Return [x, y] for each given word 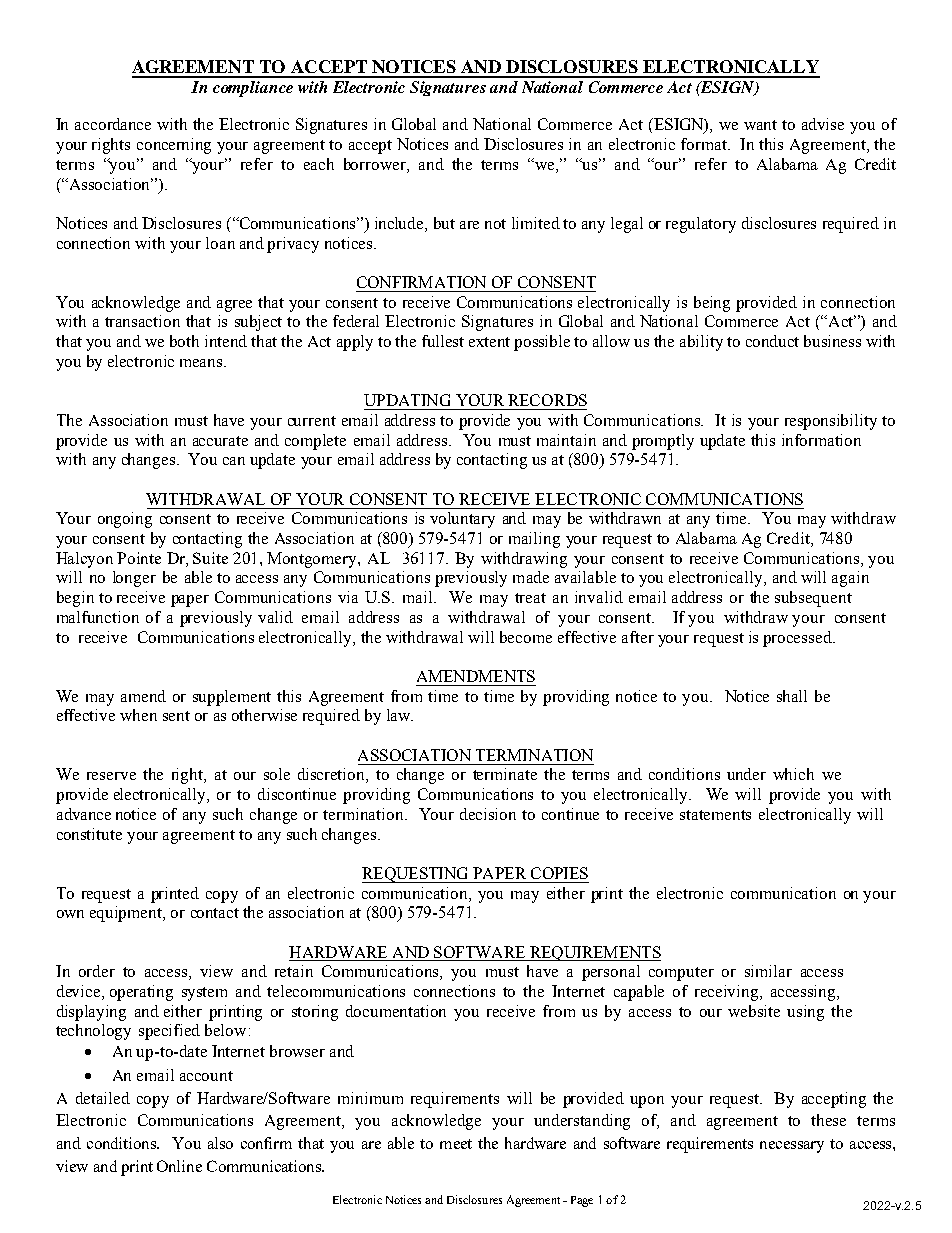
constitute [89, 834]
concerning [174, 146]
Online [179, 1166]
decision [488, 814]
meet [456, 1144]
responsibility [831, 422]
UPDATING [407, 400]
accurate [220, 441]
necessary [792, 1147]
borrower [376, 165]
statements [715, 815]
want [760, 125]
